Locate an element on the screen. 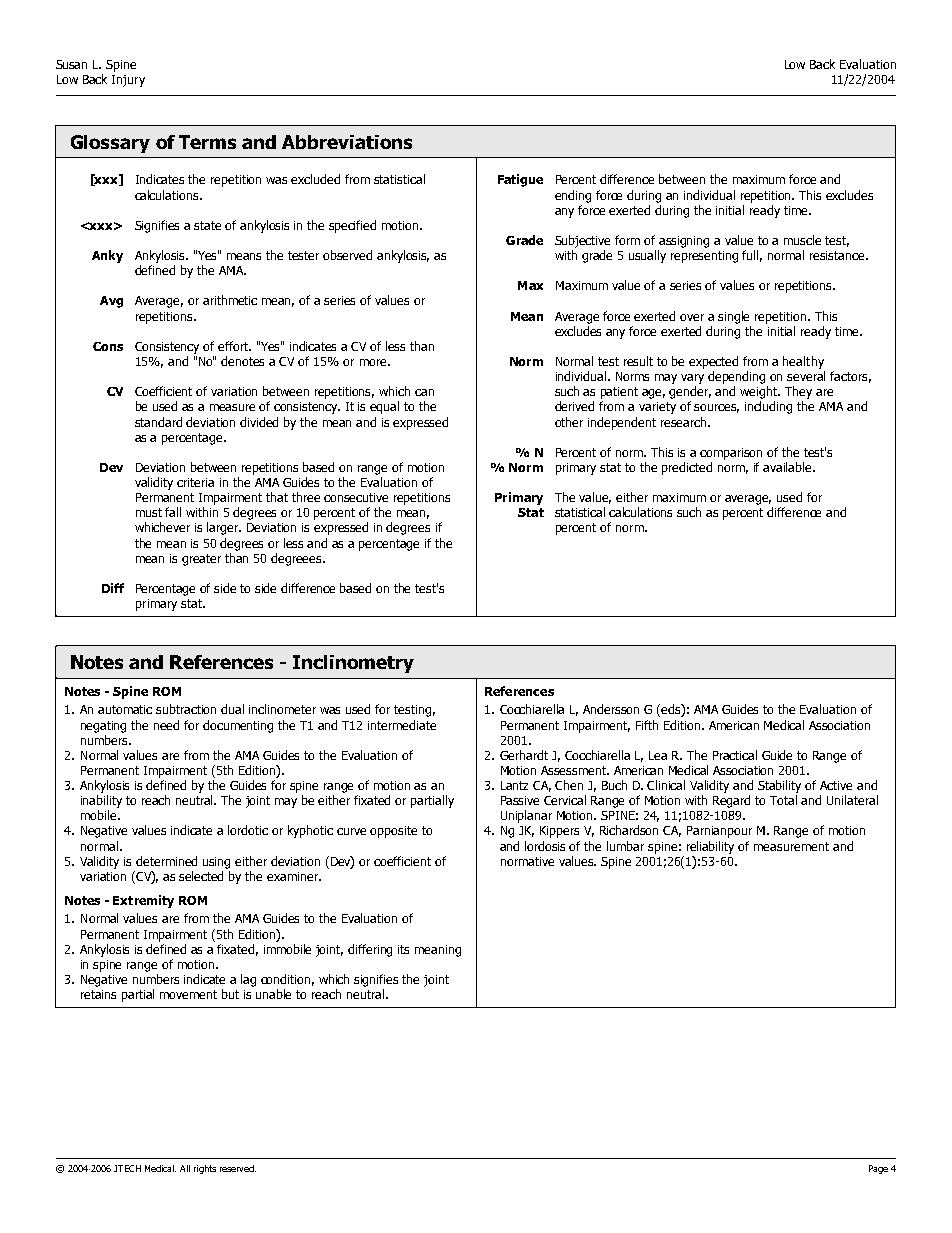 The width and height of the screenshot is (952, 1233). muscle is located at coordinates (802, 240).
